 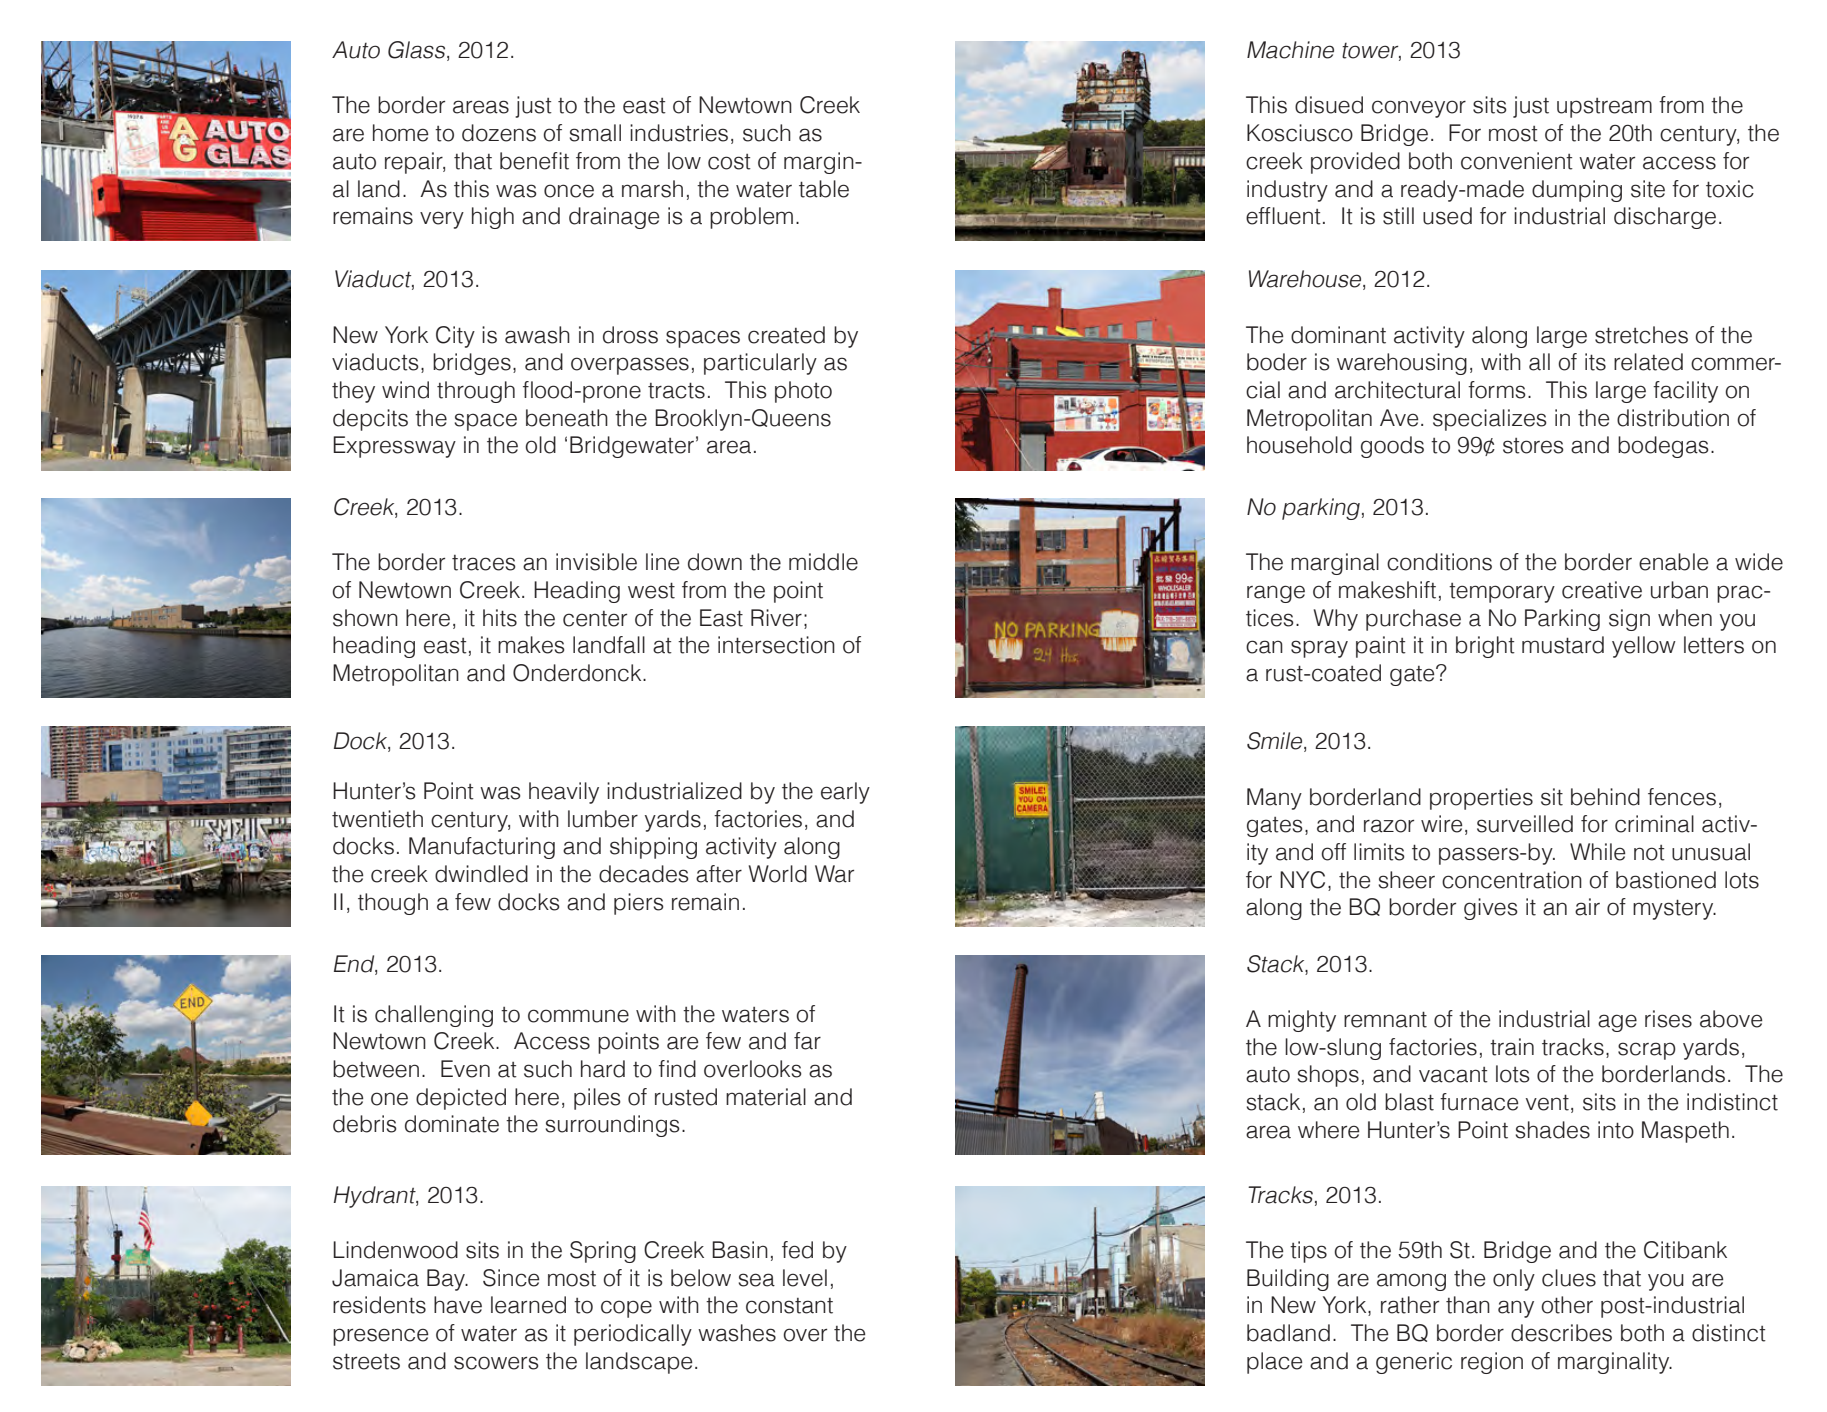 I want to click on behind, so click(x=1605, y=797).
